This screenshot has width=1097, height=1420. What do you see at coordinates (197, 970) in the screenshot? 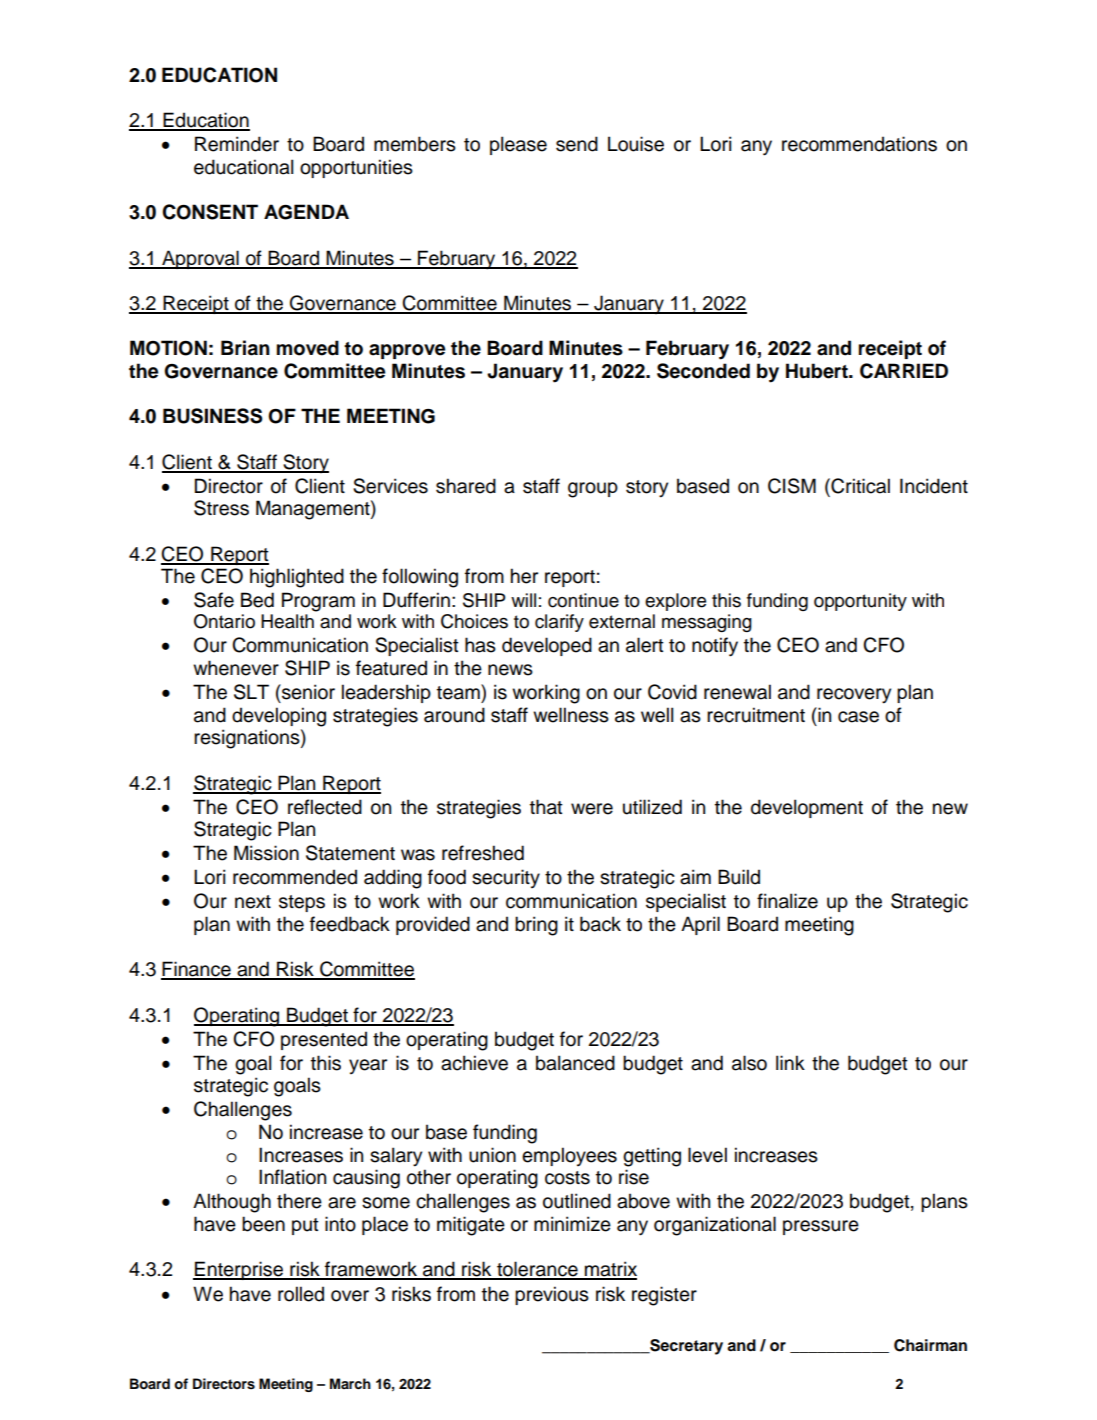
I see `Finance` at bounding box center [197, 970].
